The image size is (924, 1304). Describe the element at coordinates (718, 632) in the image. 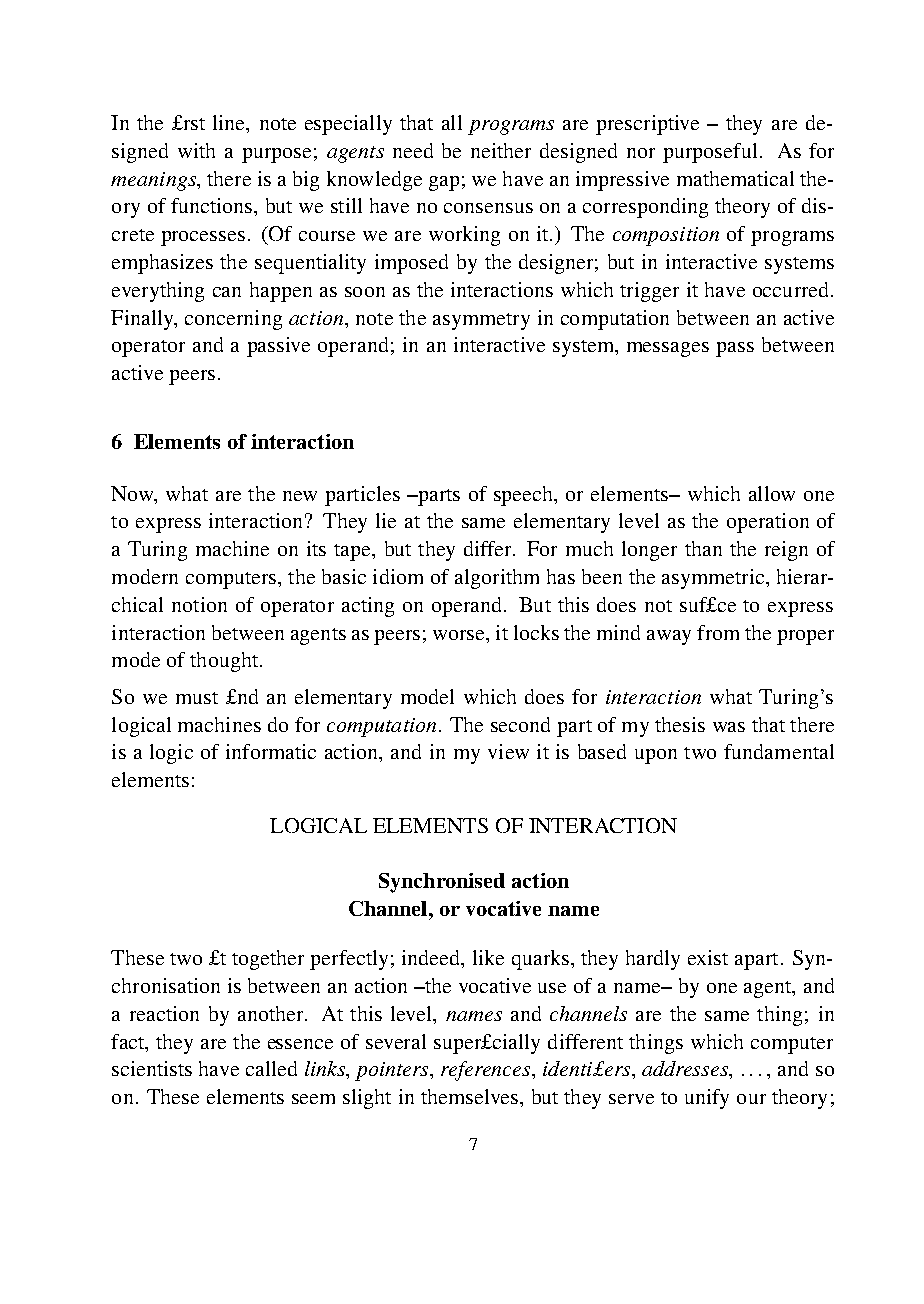

I see `from` at that location.
